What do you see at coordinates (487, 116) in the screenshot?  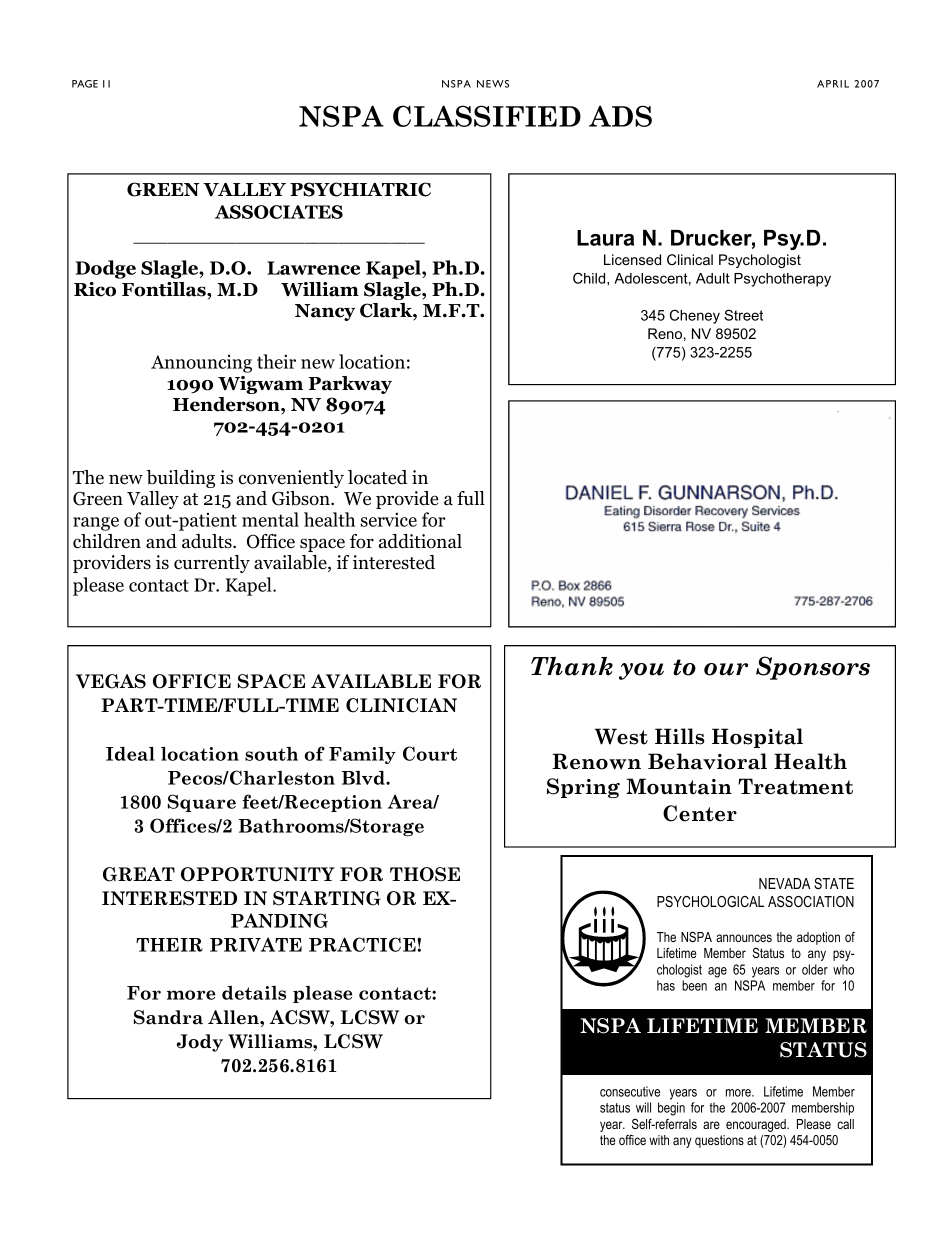 I see `CLASSIFIED` at bounding box center [487, 116].
